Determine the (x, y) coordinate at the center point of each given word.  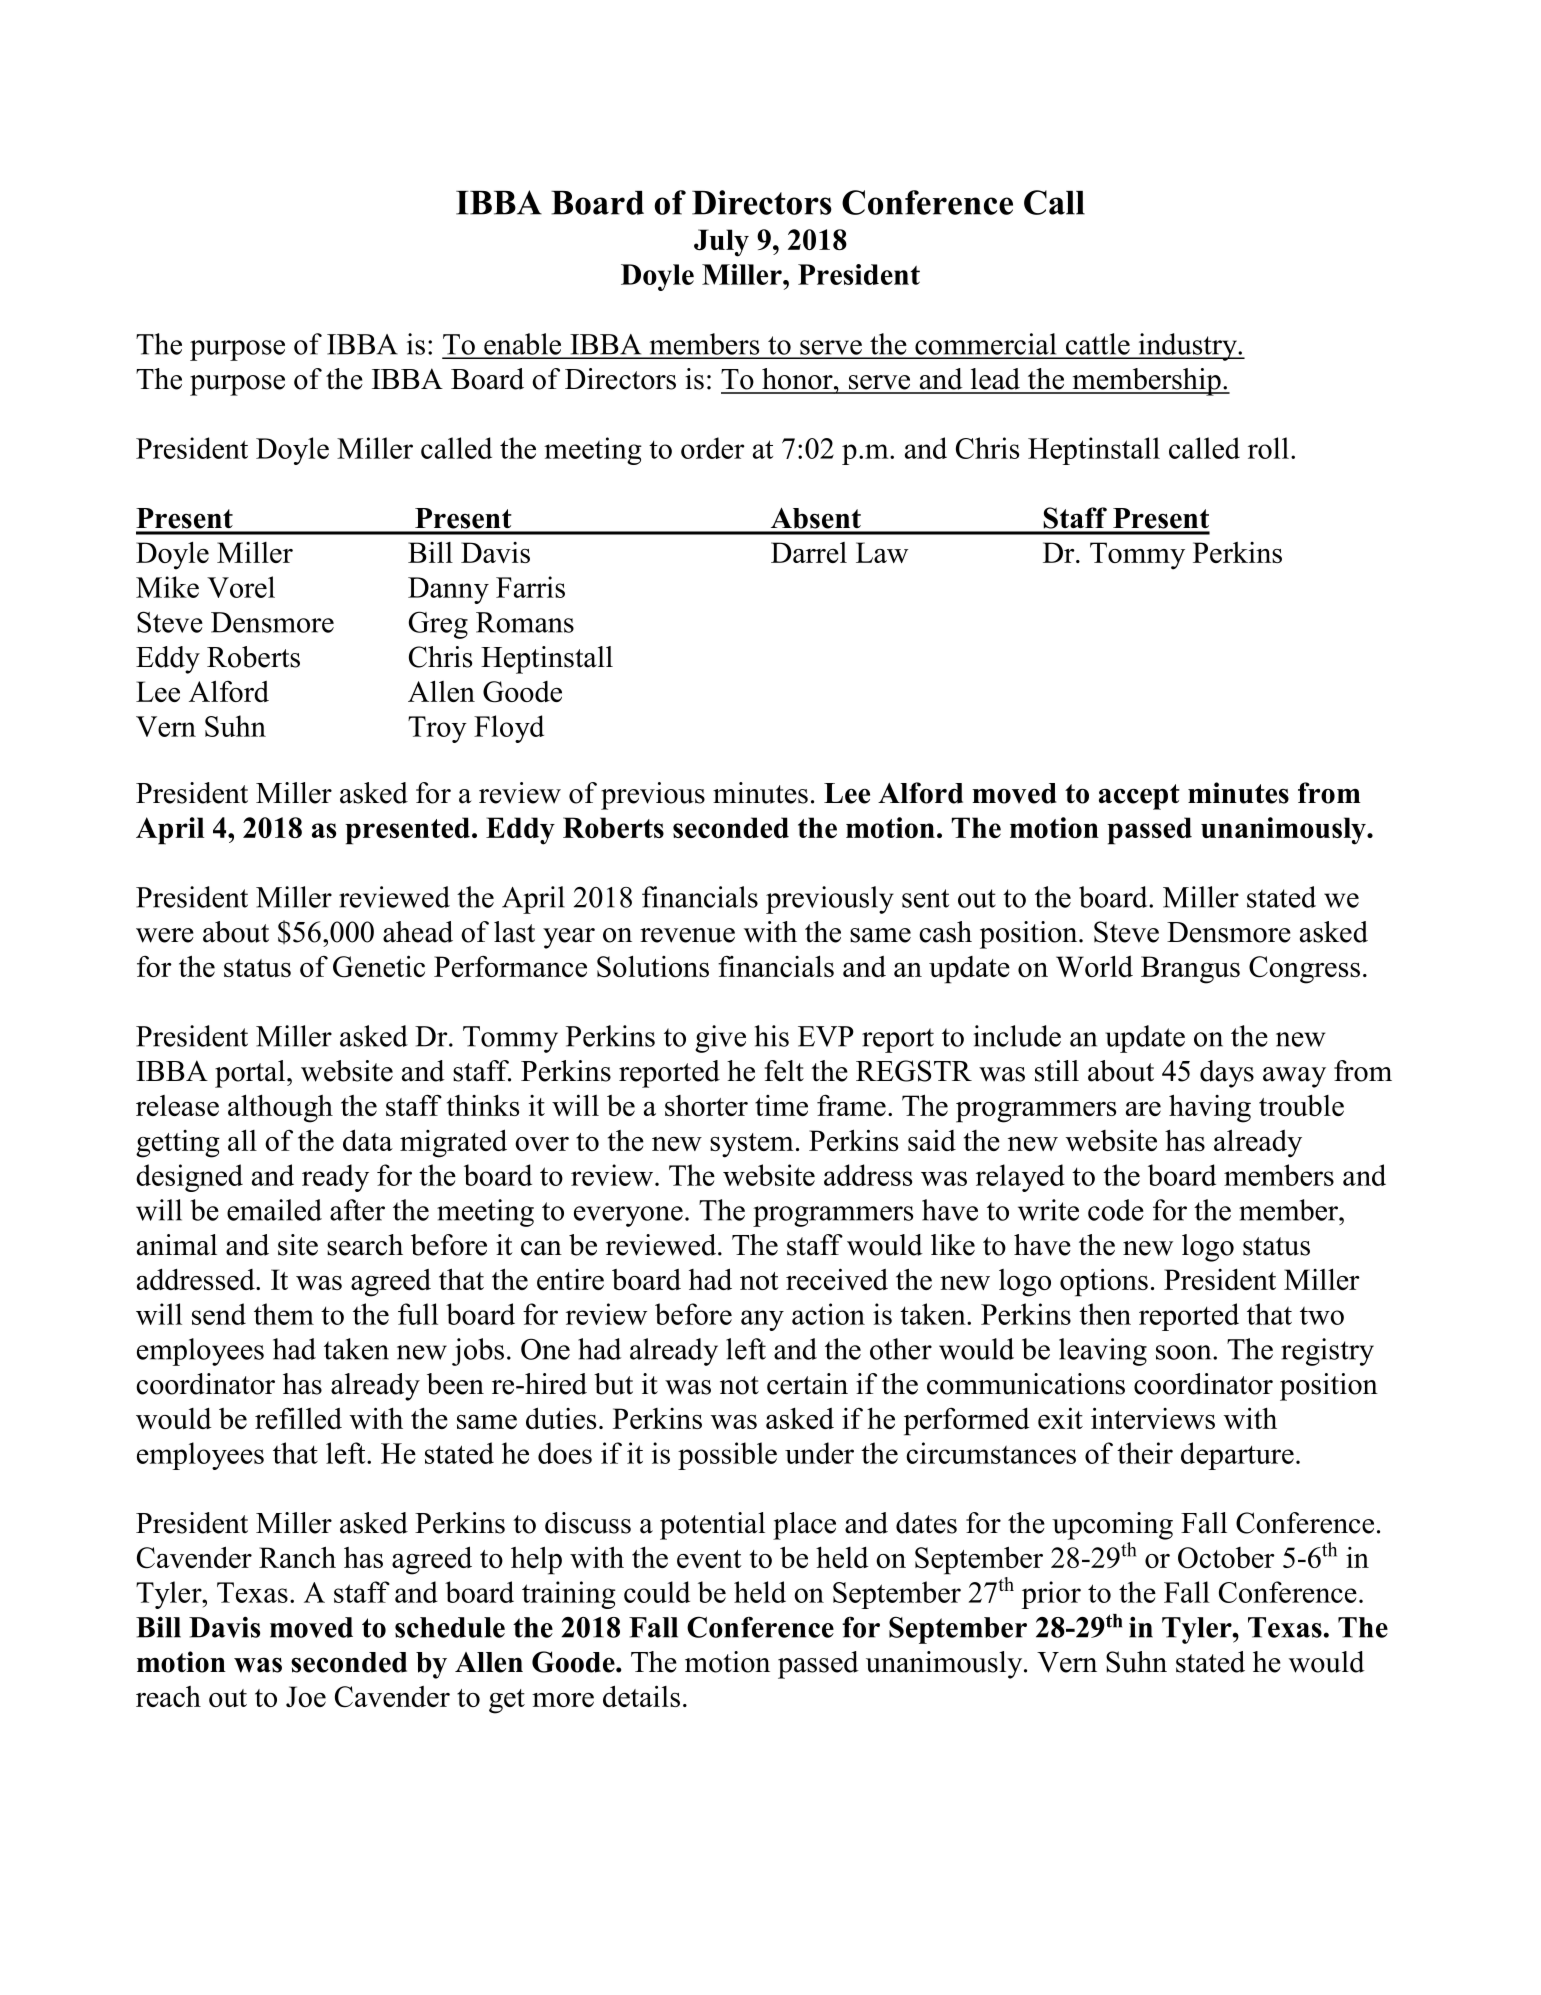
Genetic (379, 966)
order (713, 448)
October (1226, 1558)
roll (1268, 448)
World (1094, 966)
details (641, 1696)
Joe (306, 1697)
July (721, 243)
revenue (687, 935)
